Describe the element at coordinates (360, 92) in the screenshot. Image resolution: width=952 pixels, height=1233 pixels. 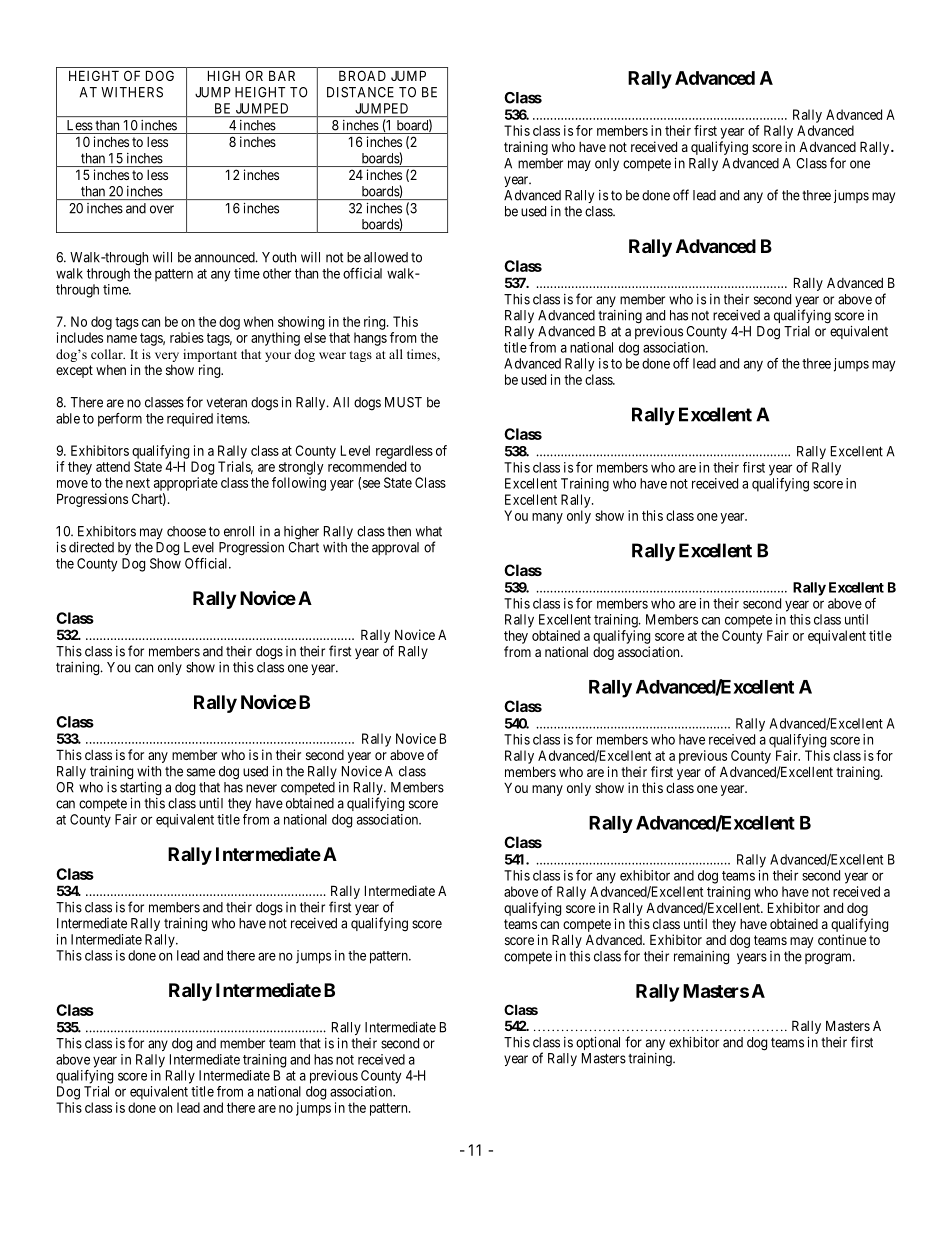
I see `DISTANCE` at that location.
